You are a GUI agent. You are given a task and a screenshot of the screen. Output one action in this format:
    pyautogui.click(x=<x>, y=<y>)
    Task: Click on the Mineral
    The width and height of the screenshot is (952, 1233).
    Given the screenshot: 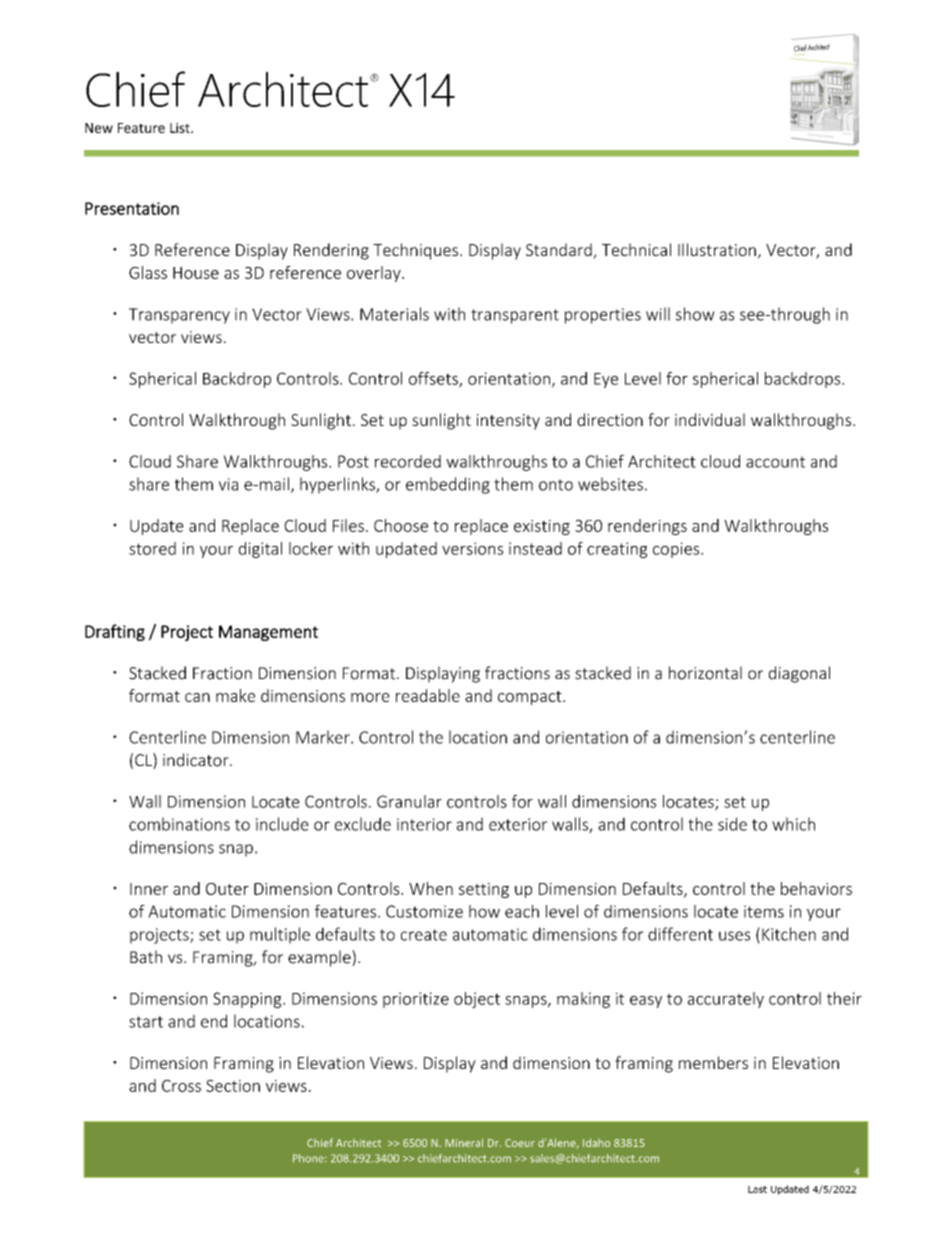 What is the action you would take?
    pyautogui.click(x=464, y=1142)
